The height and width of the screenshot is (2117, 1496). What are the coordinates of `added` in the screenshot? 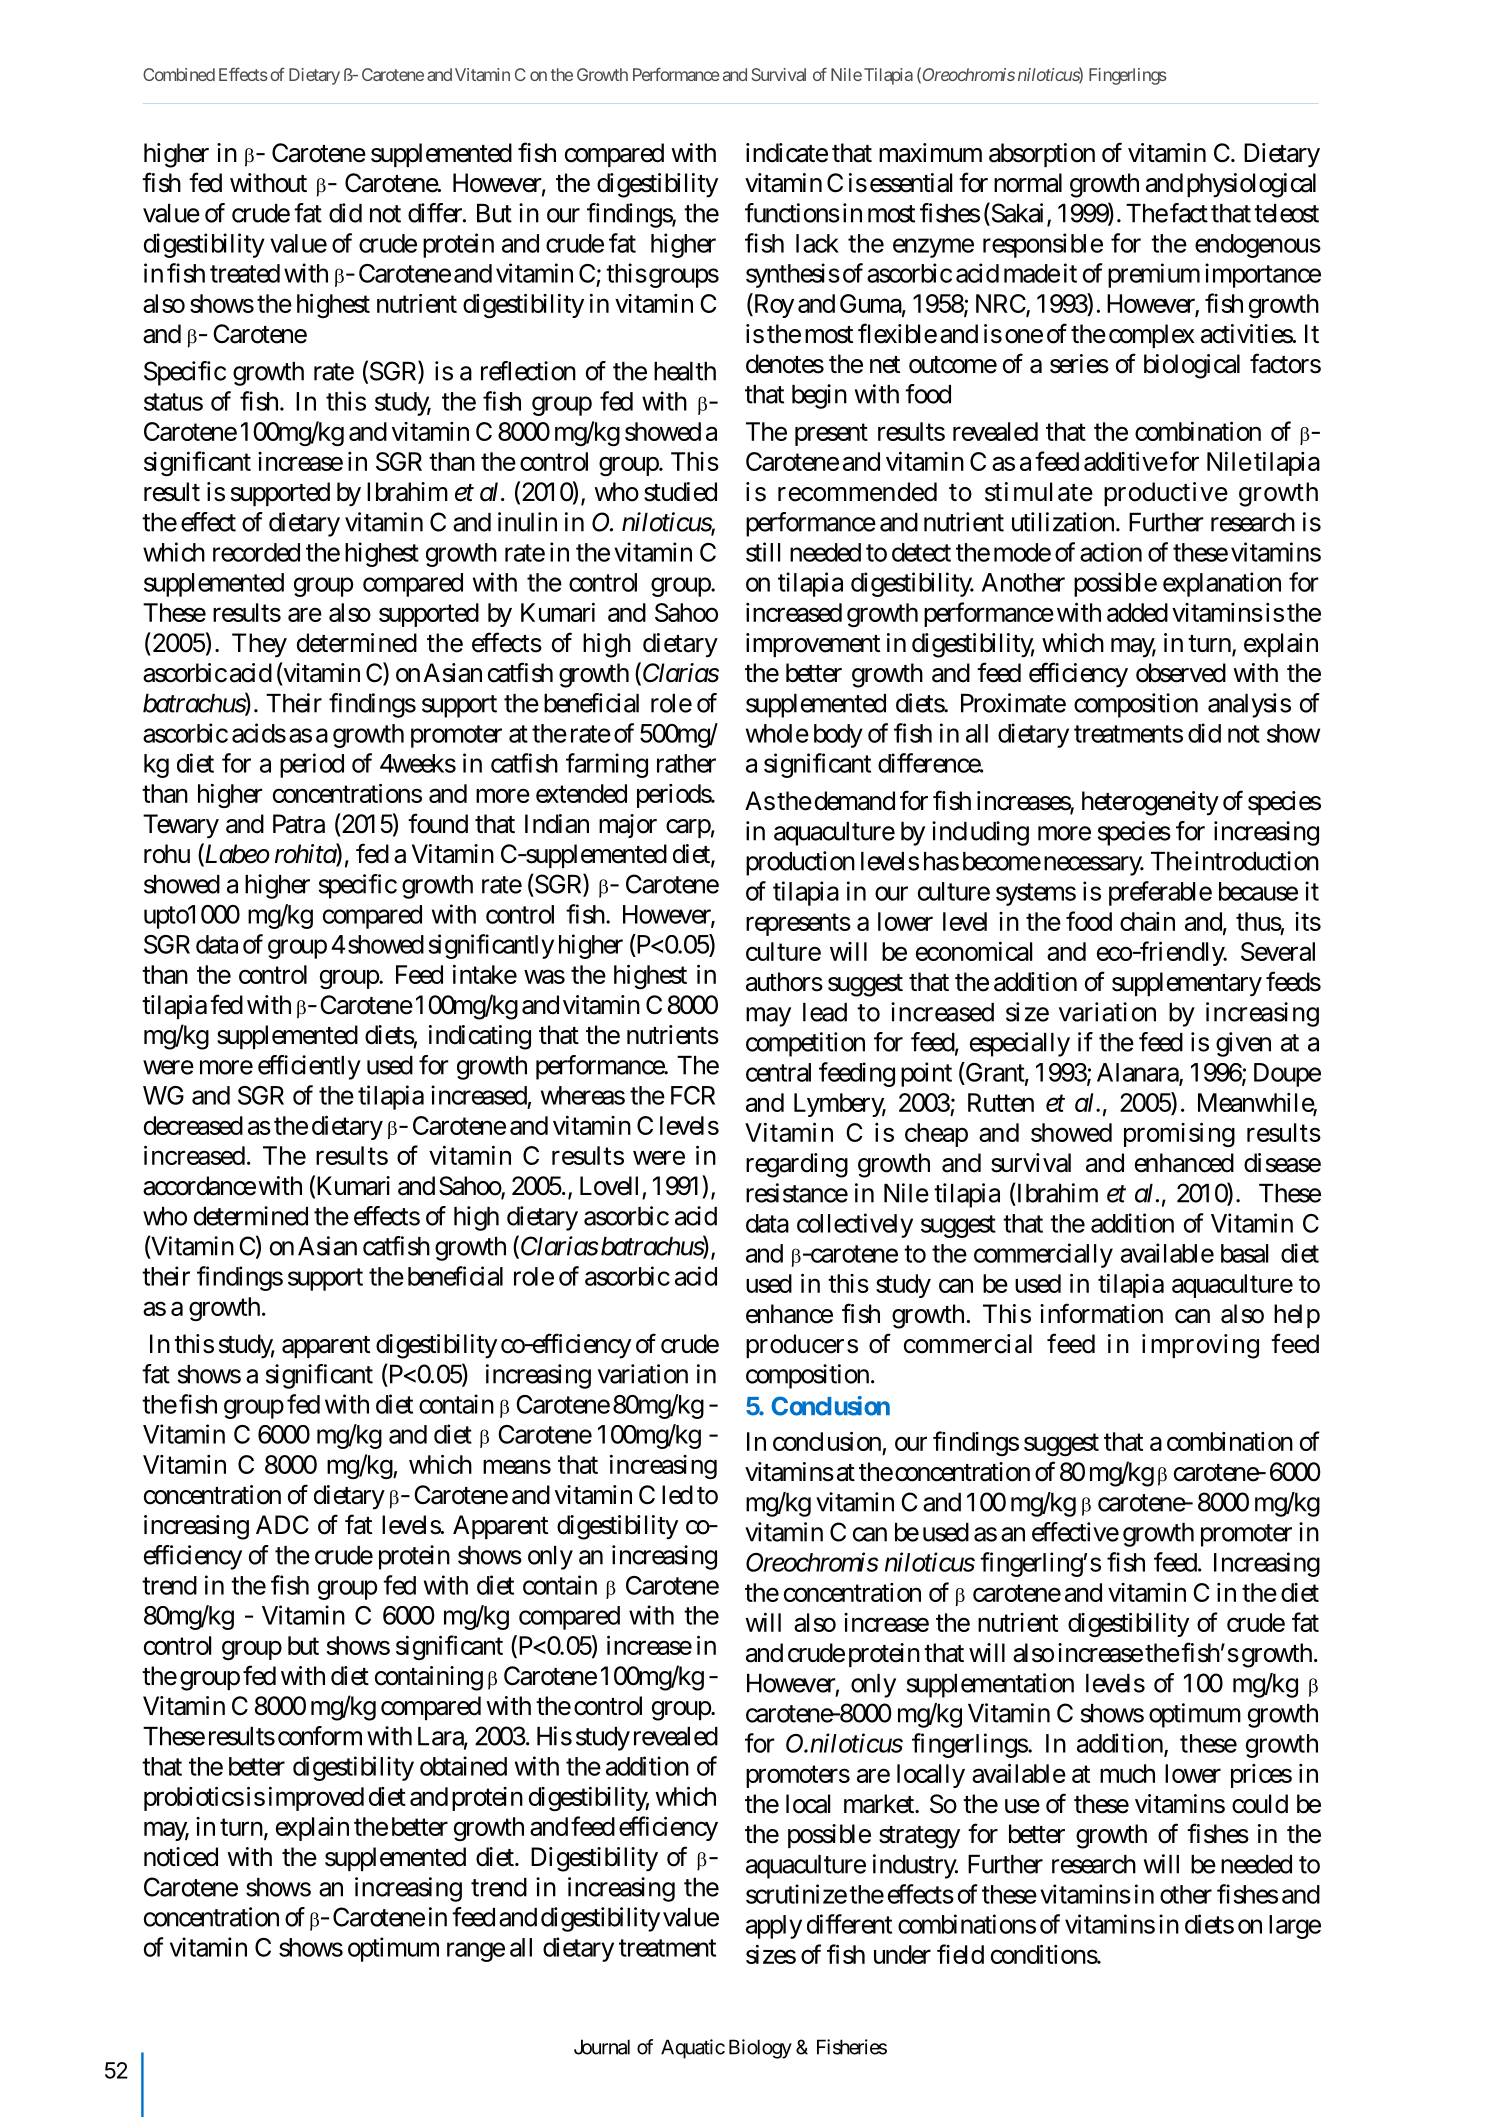 It's located at (1137, 612).
